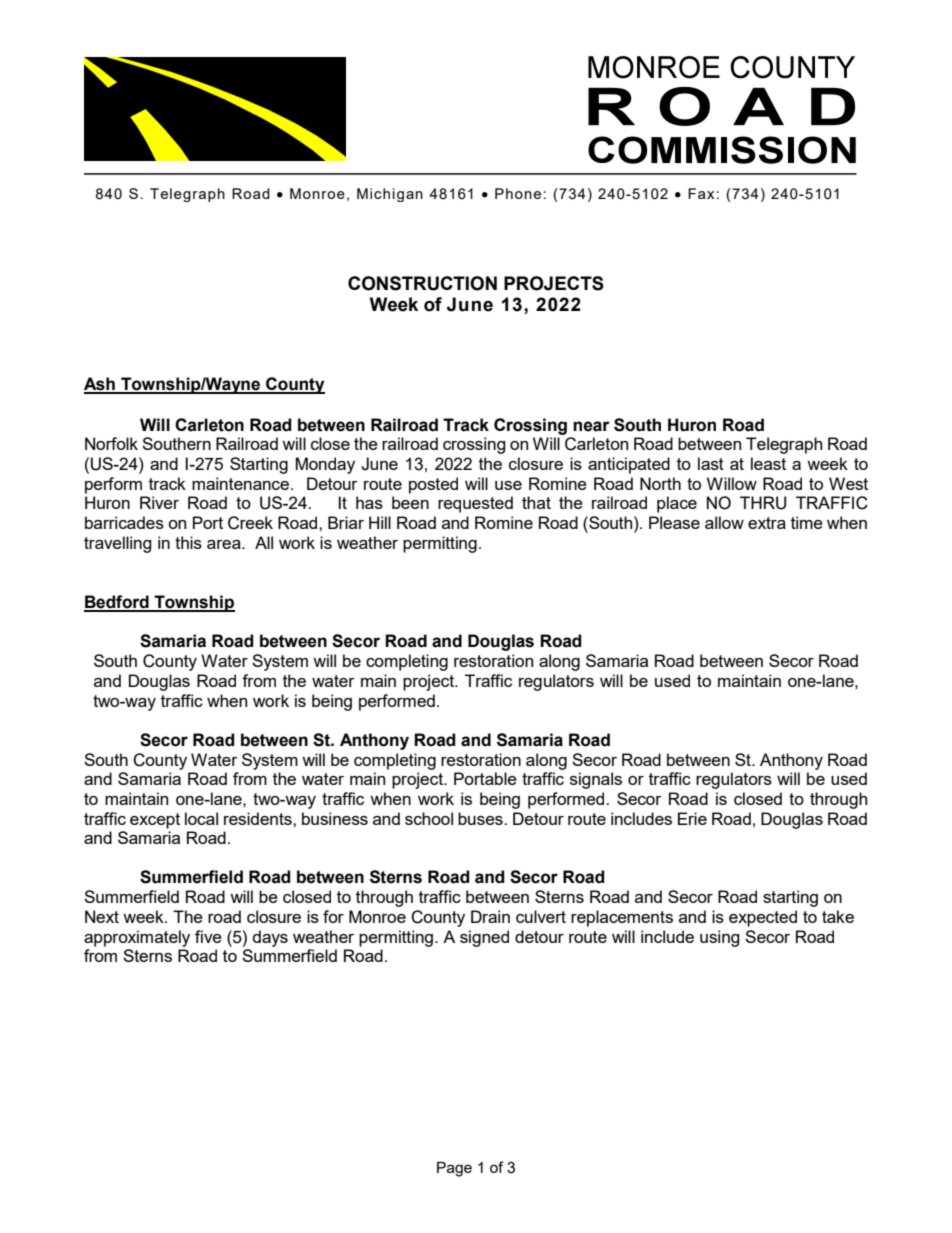 The image size is (952, 1233). Describe the element at coordinates (701, 193) in the screenshot. I see `Fax` at that location.
